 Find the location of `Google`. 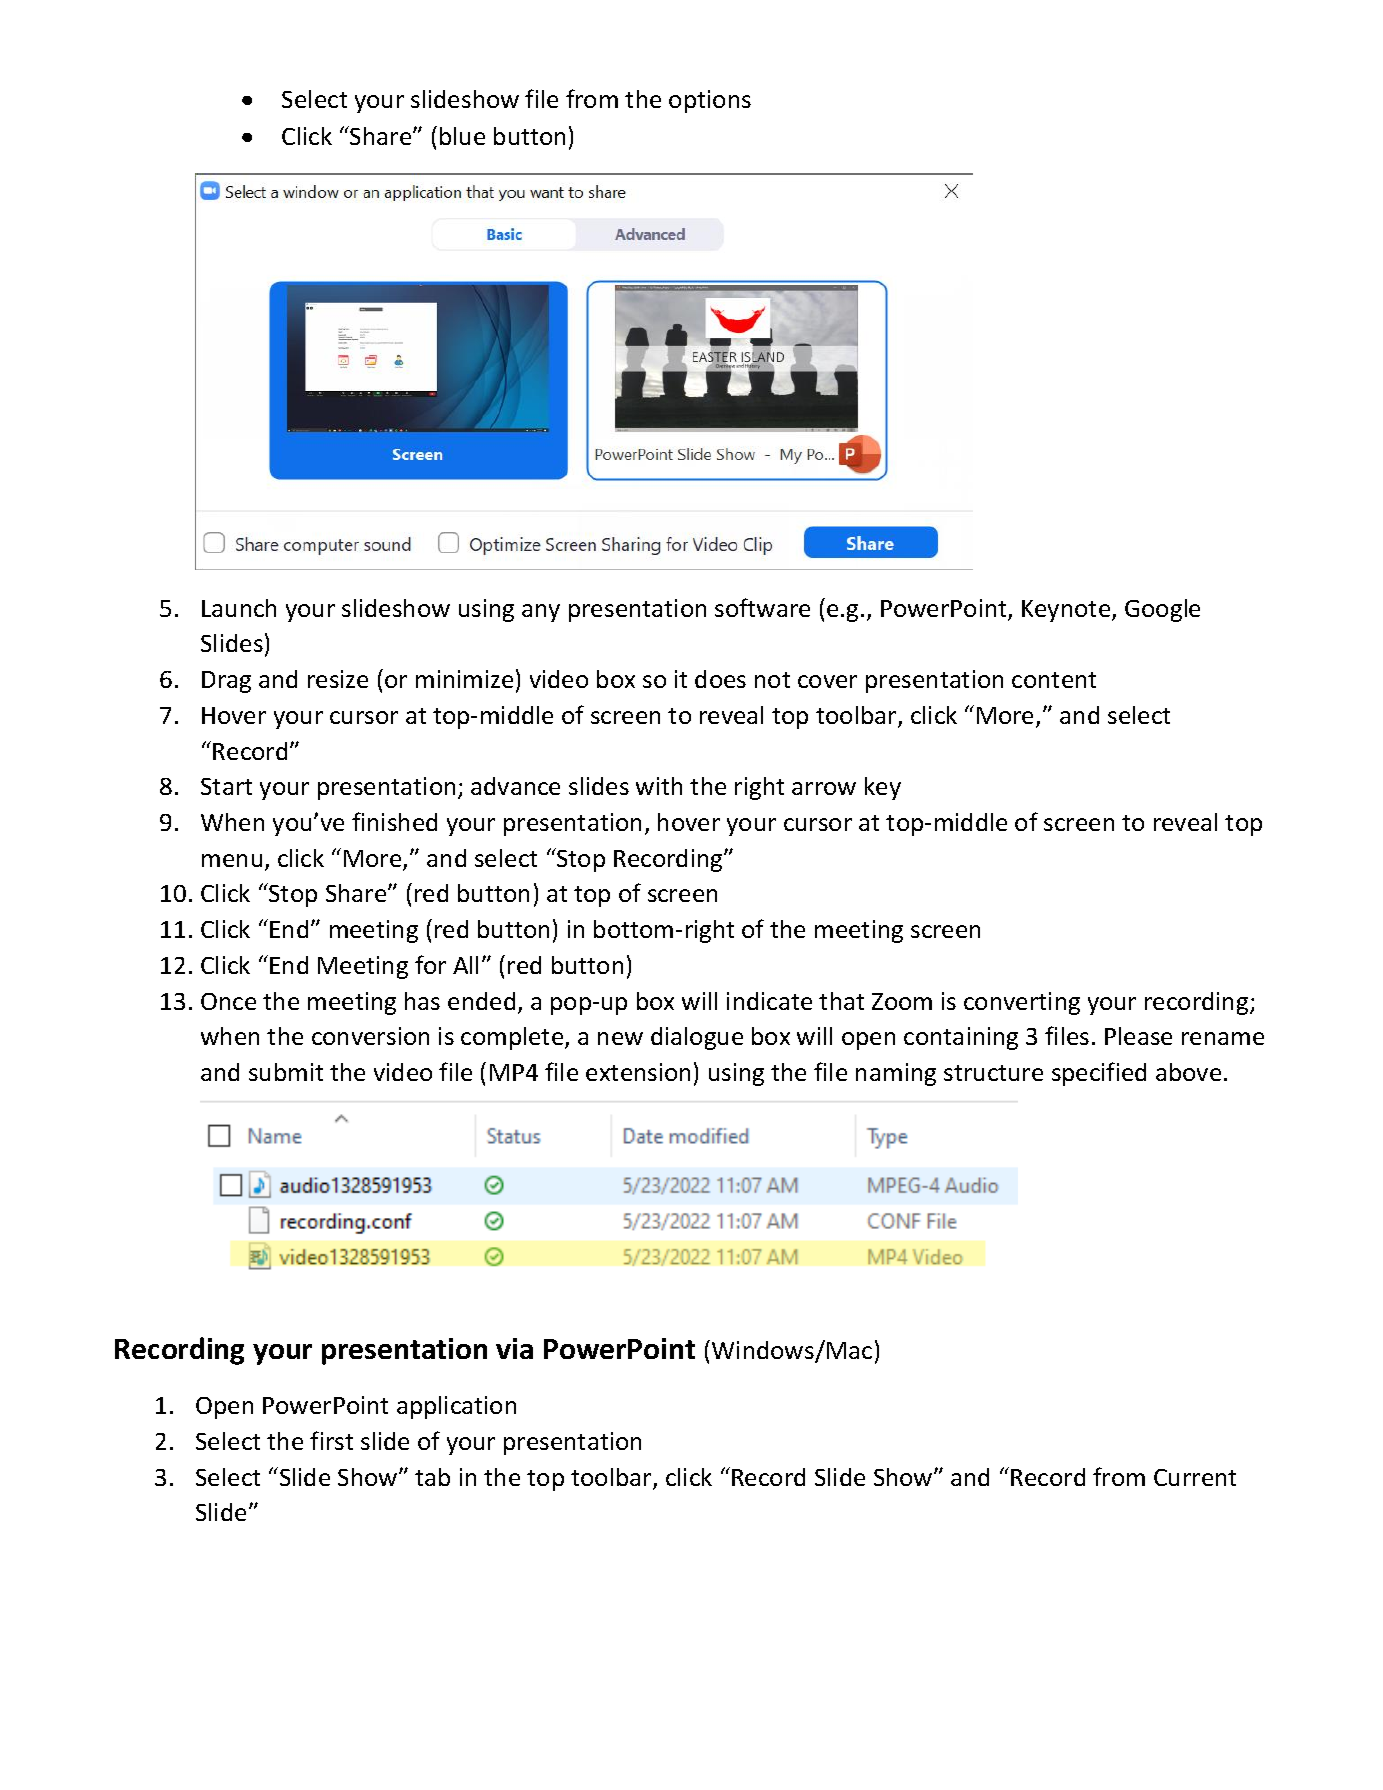

Google is located at coordinates (1162, 610).
